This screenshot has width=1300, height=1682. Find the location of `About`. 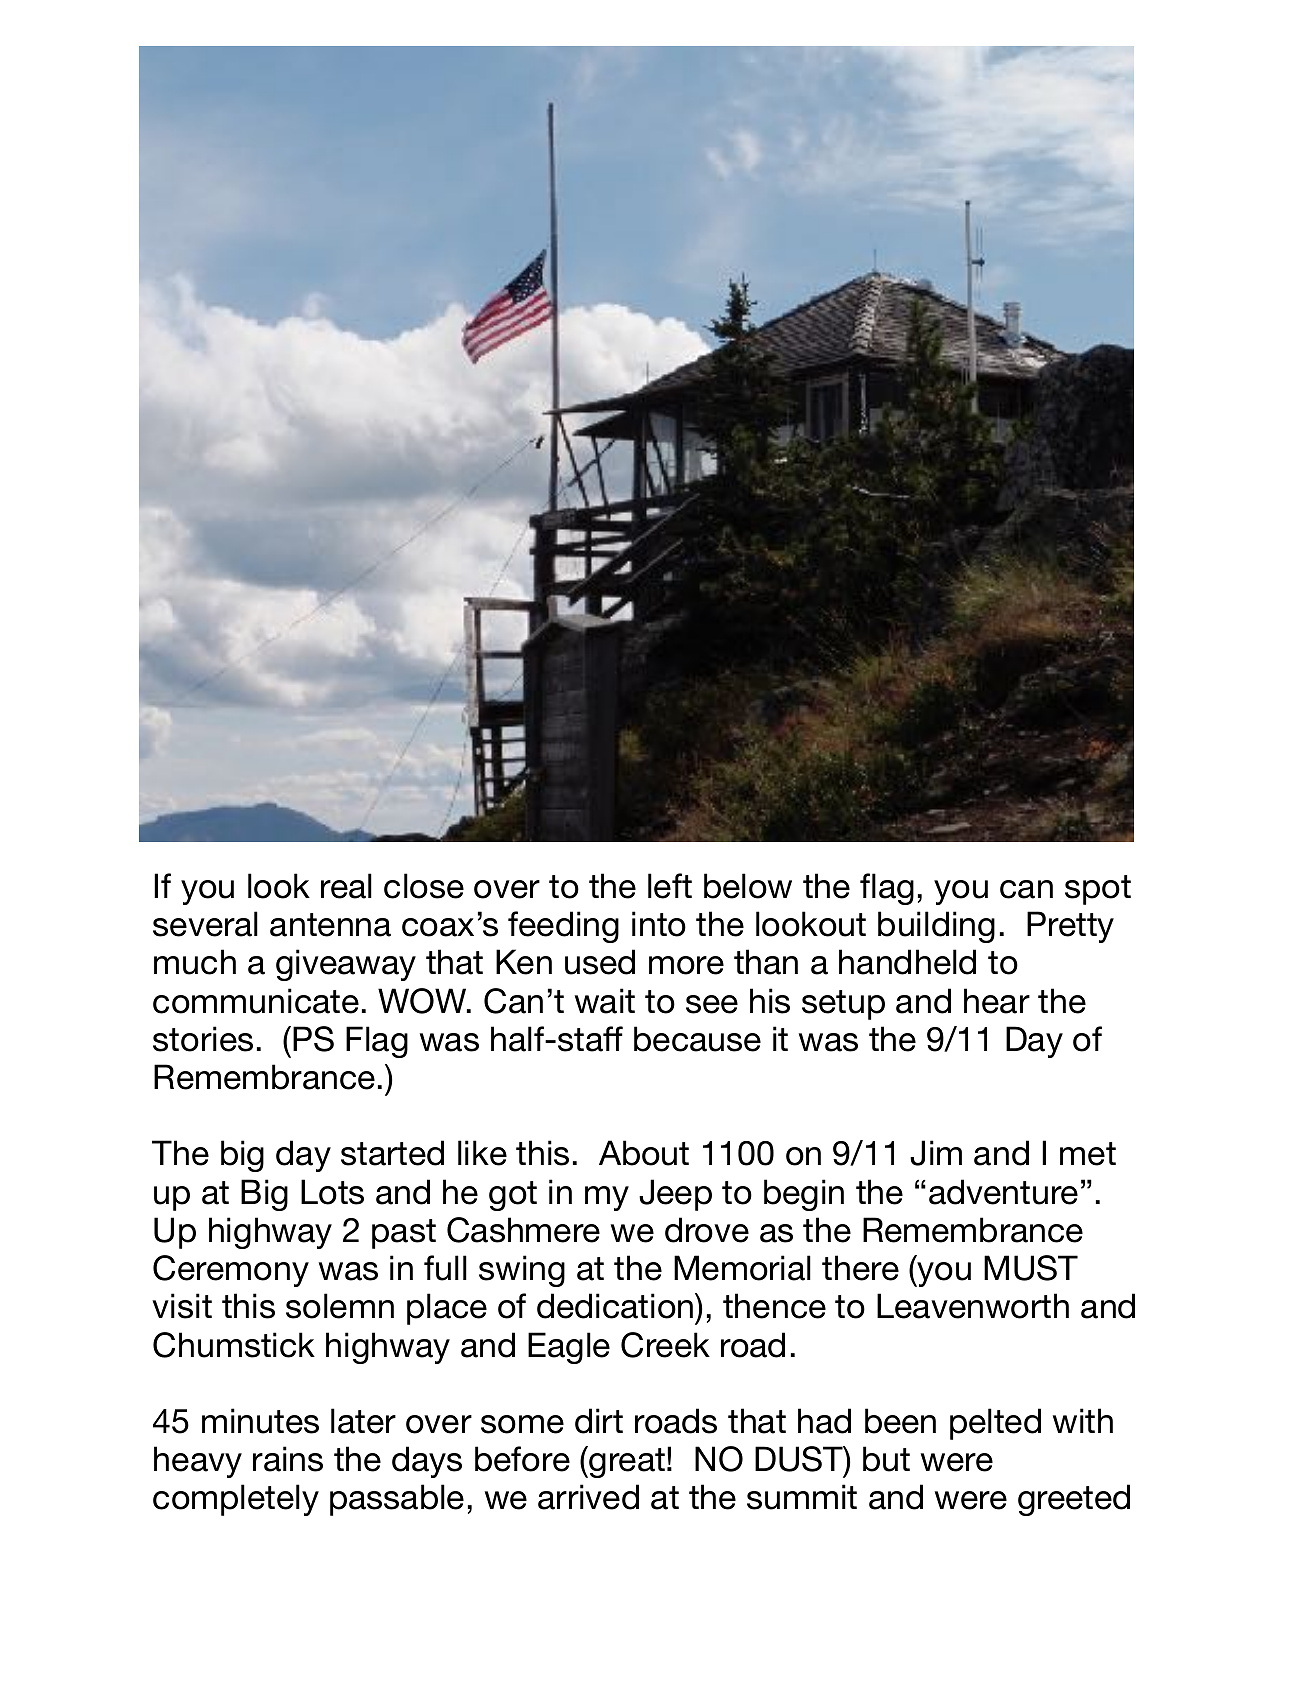

About is located at coordinates (644, 1153).
